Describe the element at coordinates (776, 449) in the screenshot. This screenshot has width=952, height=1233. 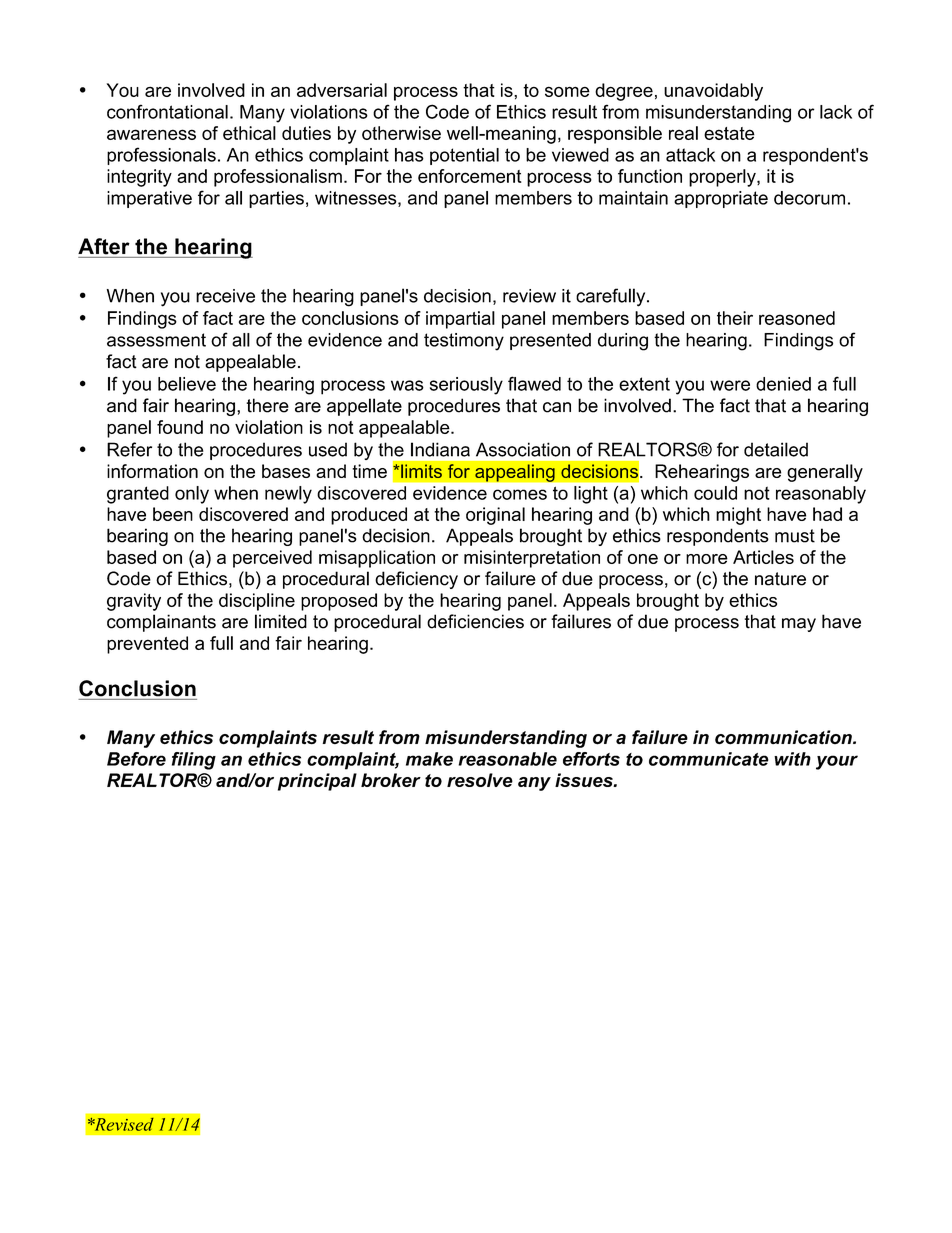
I see `detailed` at that location.
